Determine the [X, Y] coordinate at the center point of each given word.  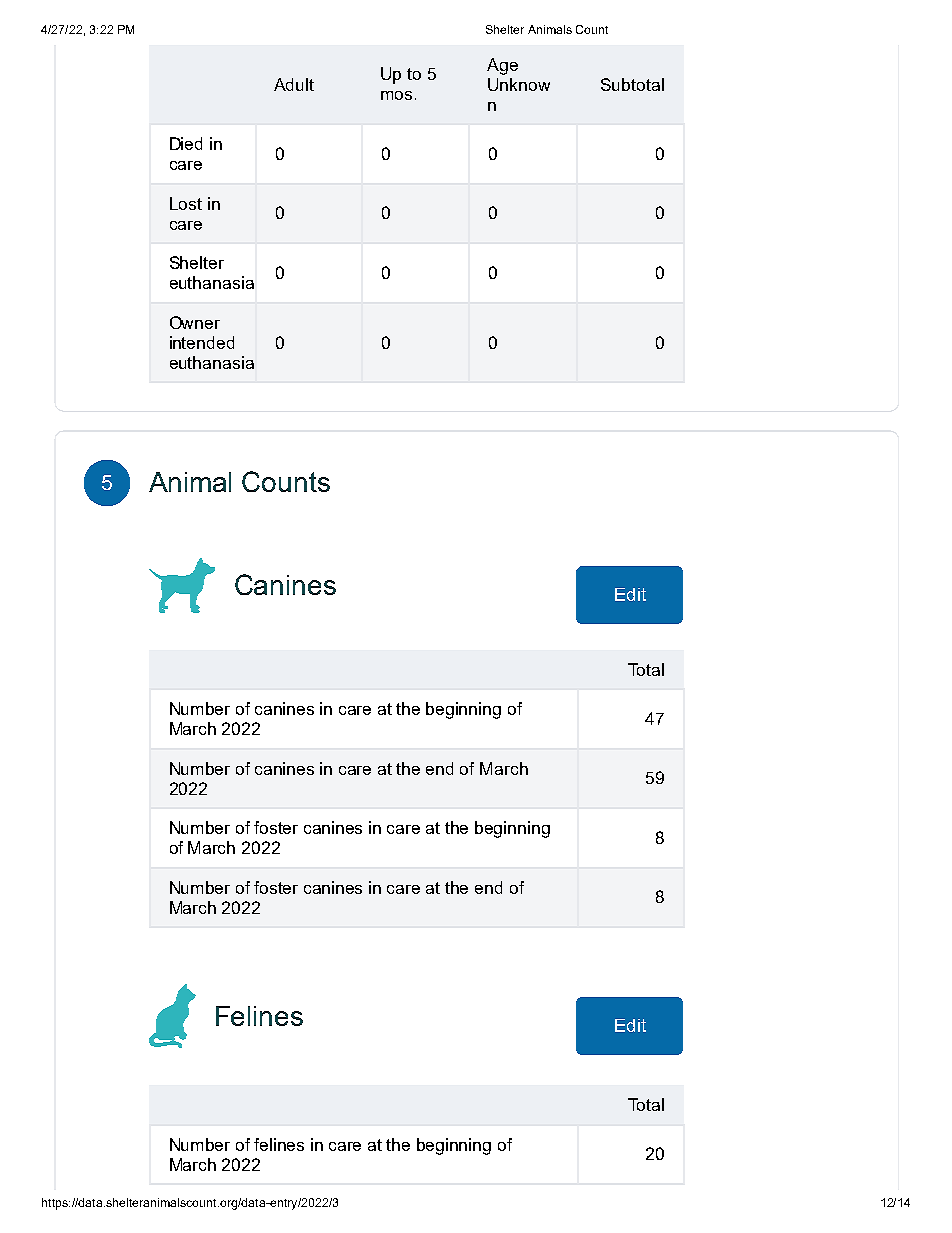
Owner [195, 322]
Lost [186, 203]
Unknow [519, 84]
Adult [294, 84]
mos [396, 95]
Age [502, 66]
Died [186, 143]
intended [202, 342]
